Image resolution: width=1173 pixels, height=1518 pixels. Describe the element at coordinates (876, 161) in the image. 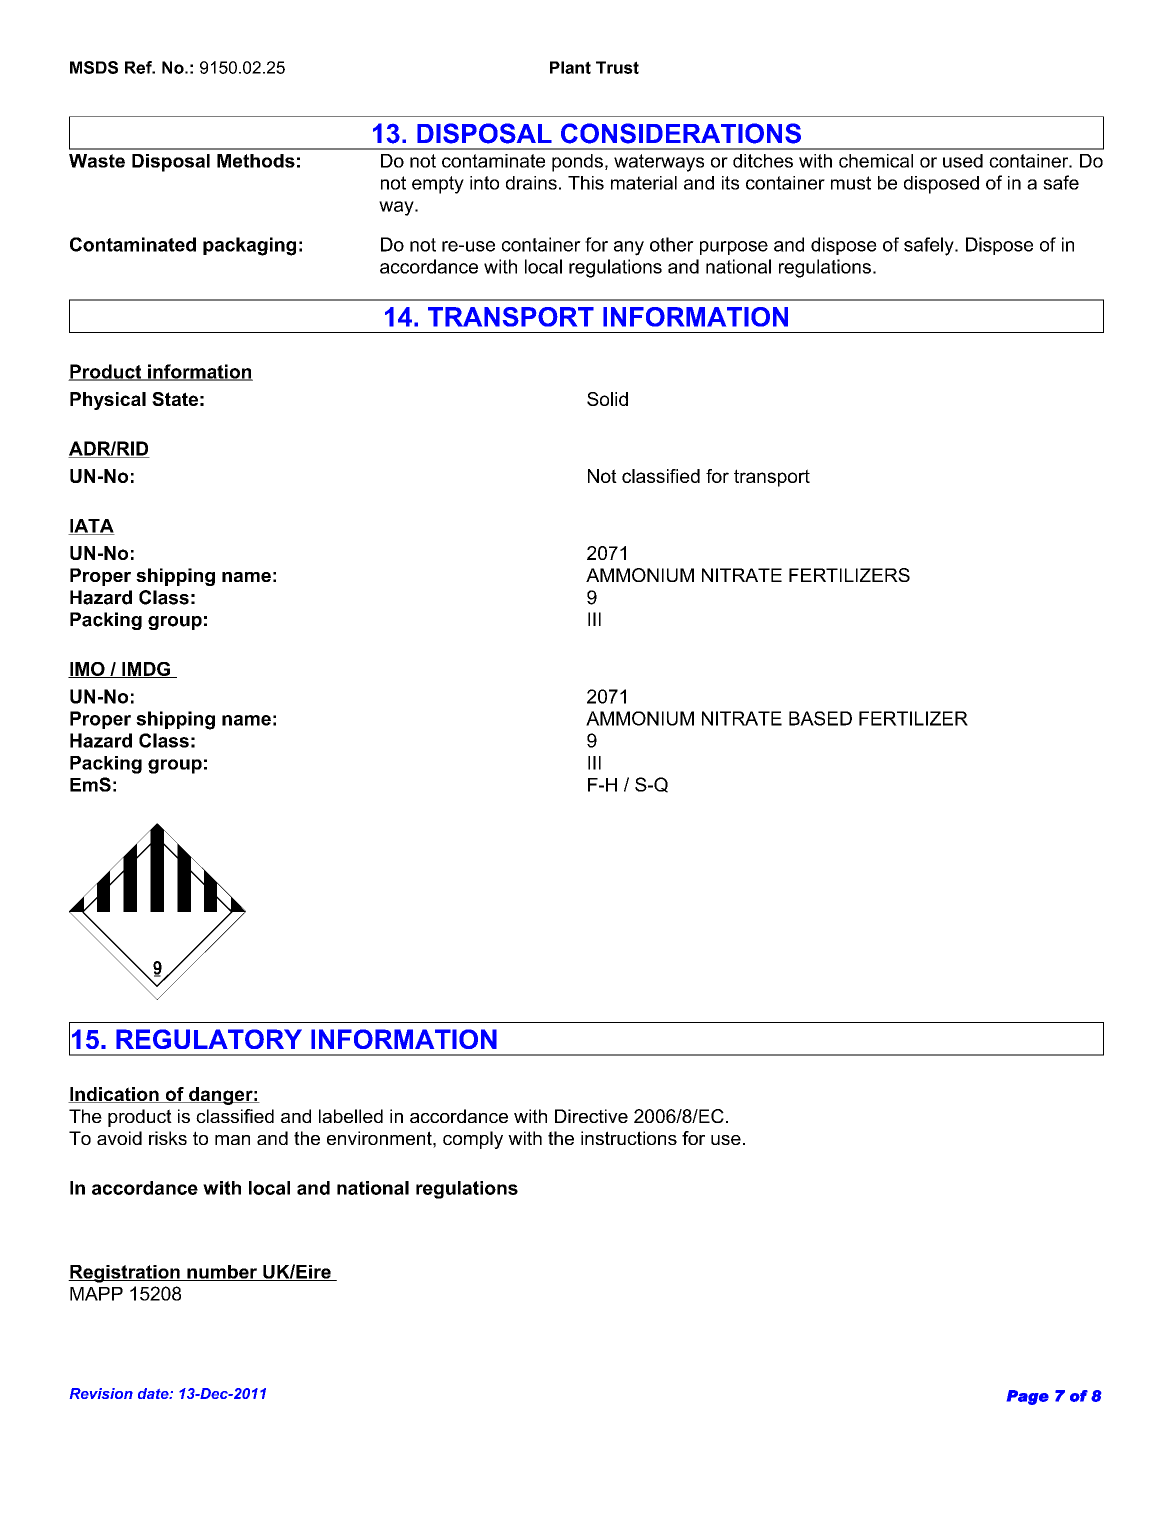

I see `chemical` at that location.
